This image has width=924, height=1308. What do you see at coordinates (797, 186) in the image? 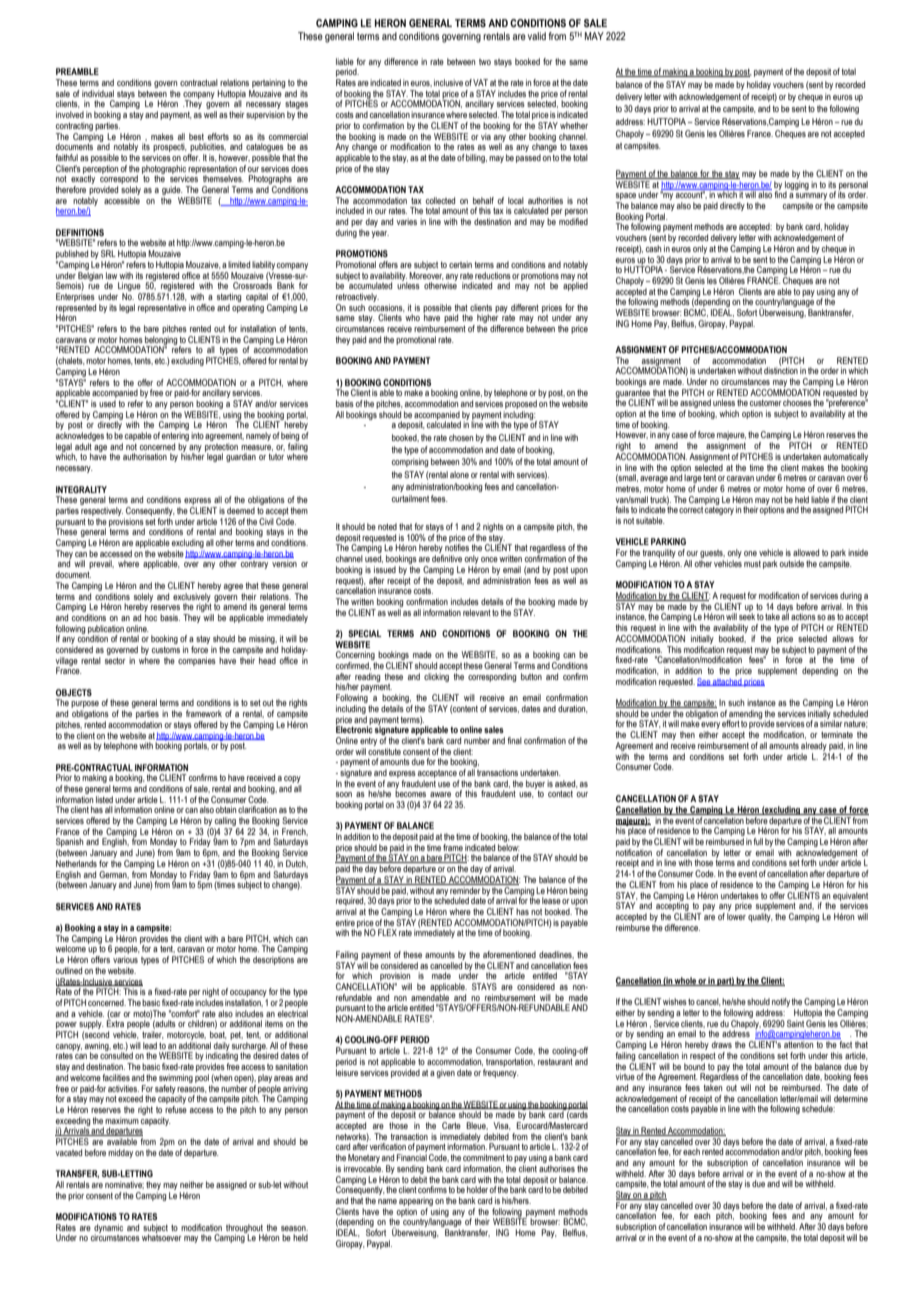
I see `logging` at bounding box center [797, 186].
